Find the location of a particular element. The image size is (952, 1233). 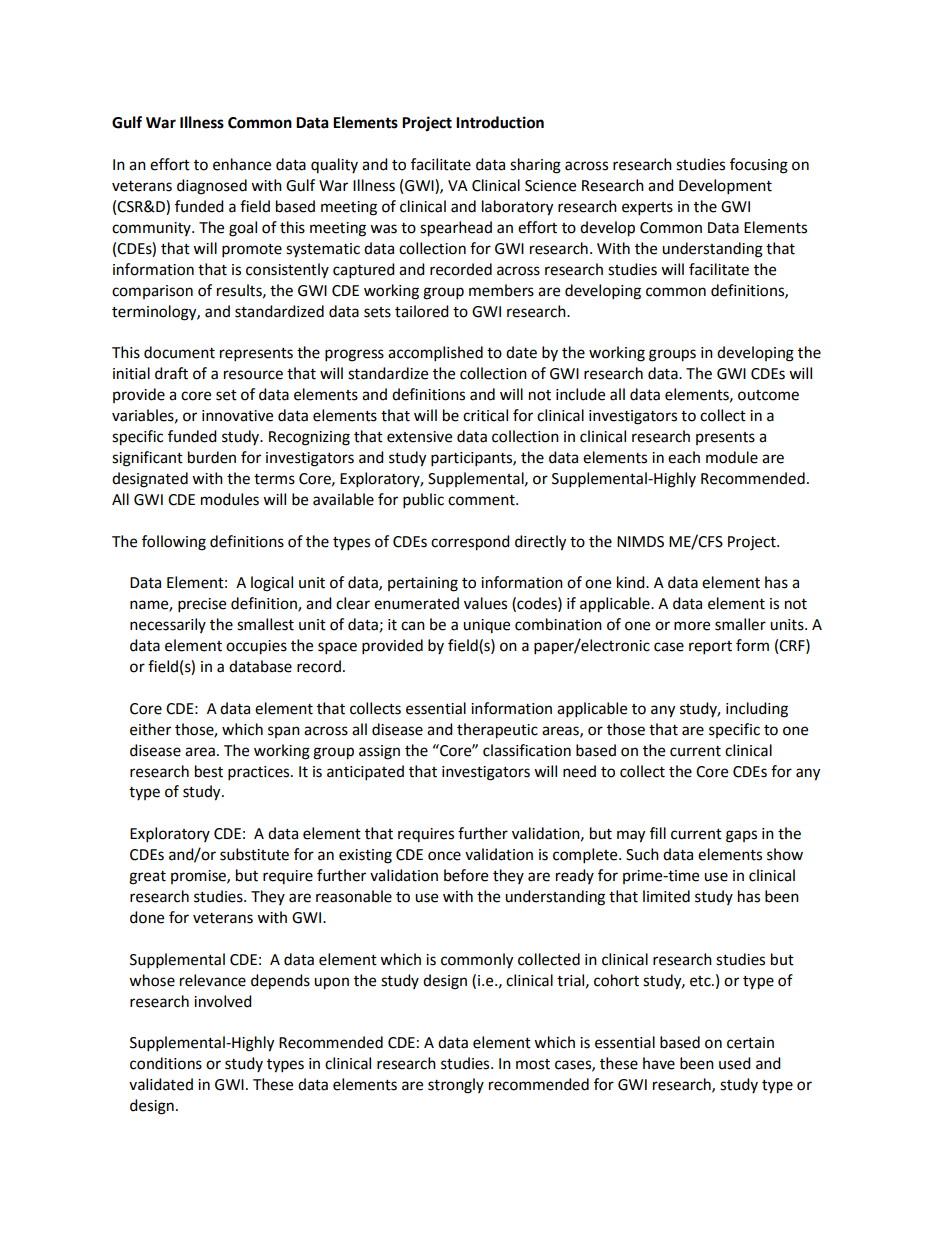

limited is located at coordinates (666, 896).
